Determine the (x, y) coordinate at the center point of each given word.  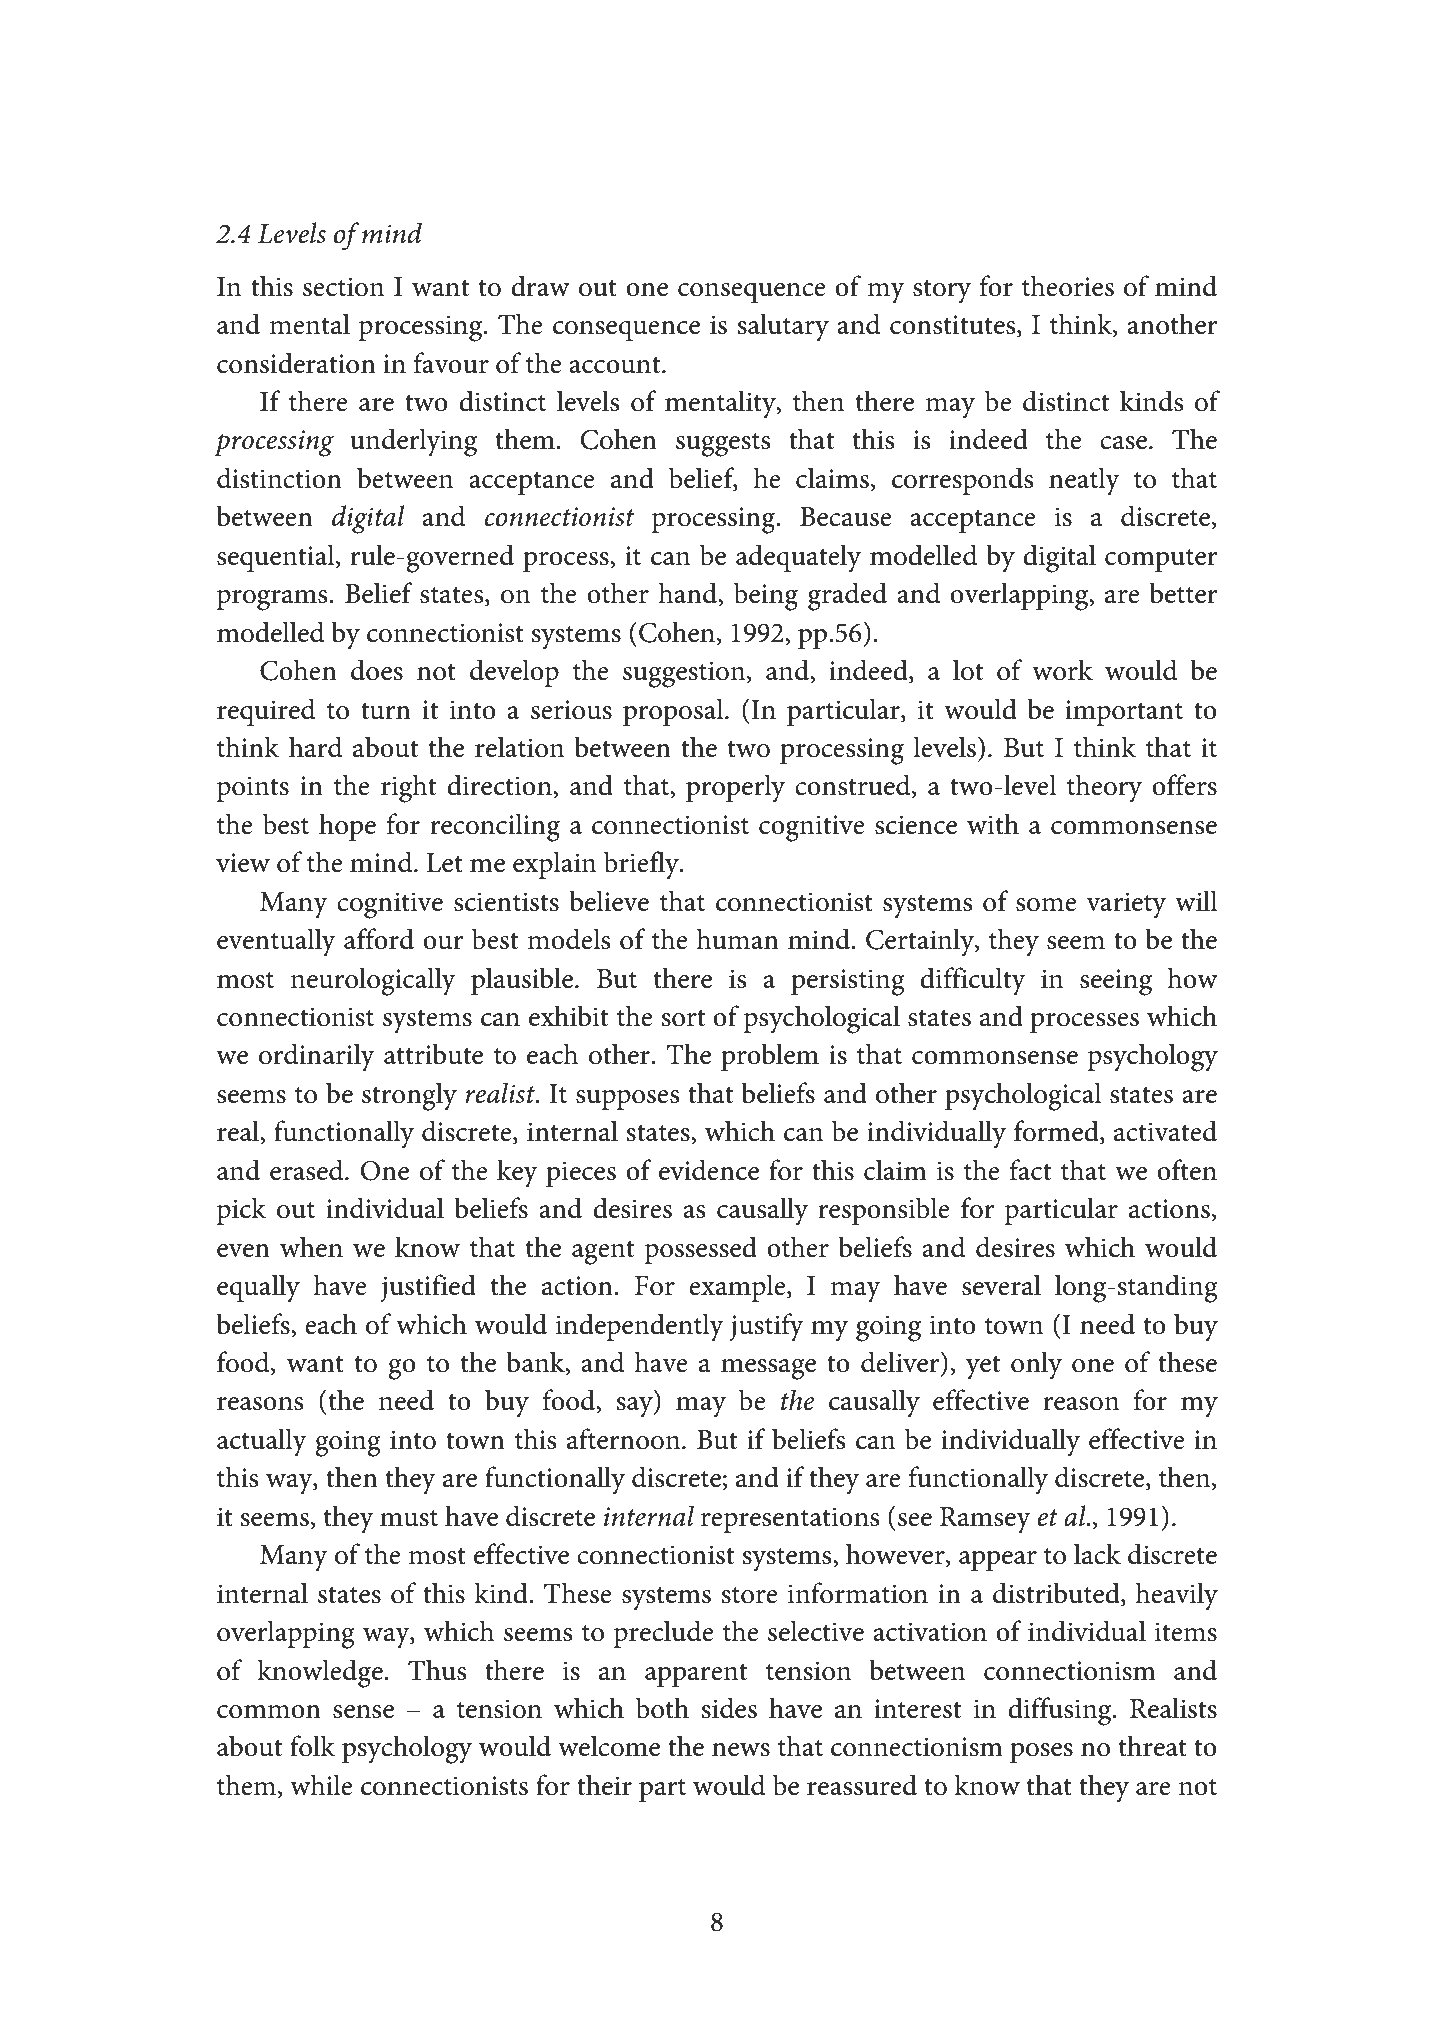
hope (347, 827)
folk (313, 1746)
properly (735, 788)
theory (1104, 788)
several (1001, 1285)
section (343, 287)
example (738, 1288)
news (741, 1750)
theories (1068, 286)
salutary (783, 327)
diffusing (1061, 1711)
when (311, 1247)
